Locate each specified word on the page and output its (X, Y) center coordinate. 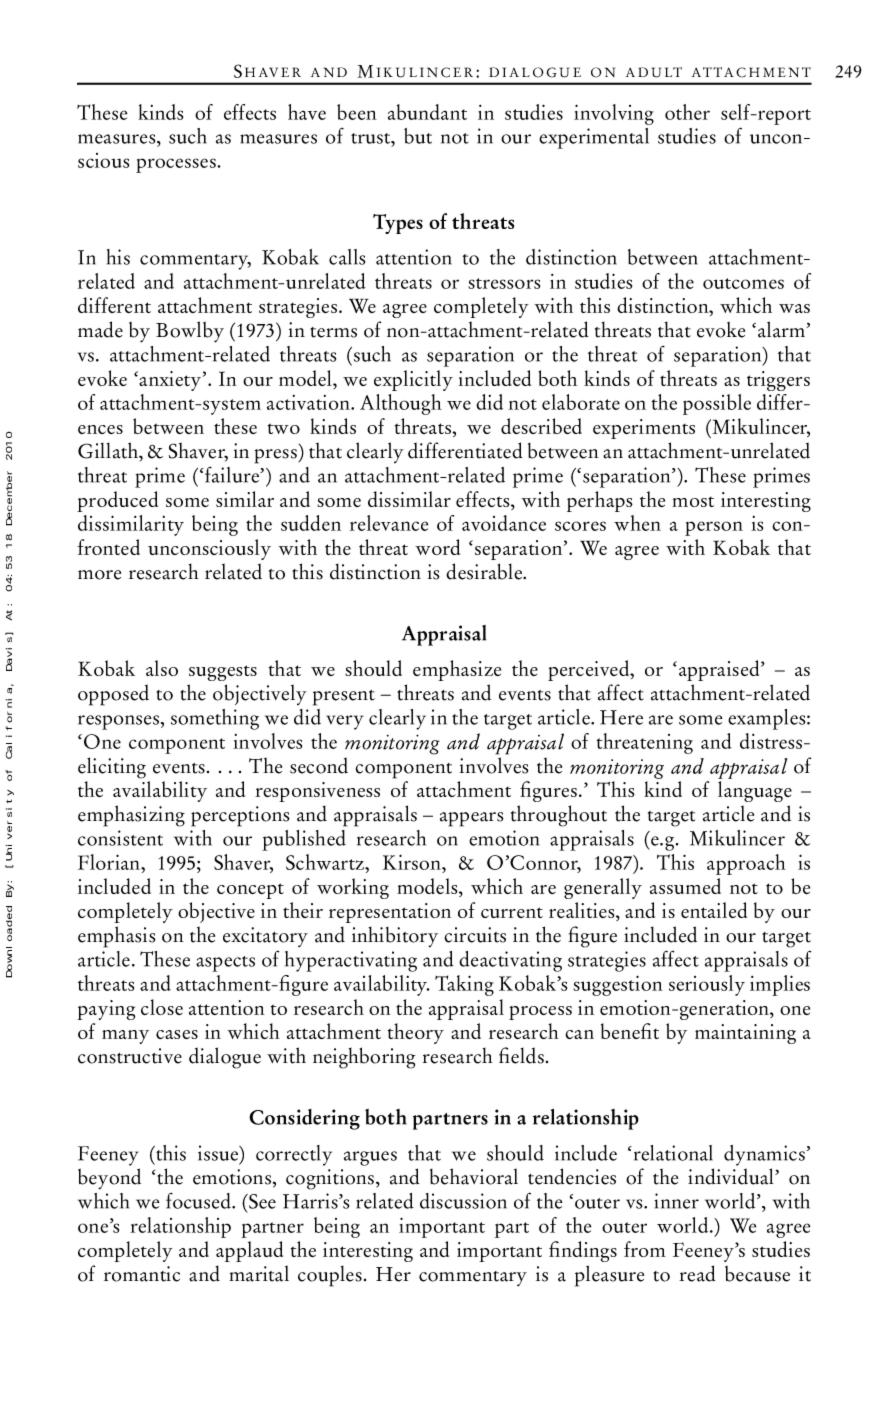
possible (717, 404)
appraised (720, 670)
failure (232, 475)
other (687, 112)
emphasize (457, 670)
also (162, 668)
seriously (707, 985)
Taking (464, 985)
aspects (225, 964)
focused (199, 1201)
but (418, 136)
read (697, 1273)
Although (401, 404)
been (357, 112)
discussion (463, 1201)
